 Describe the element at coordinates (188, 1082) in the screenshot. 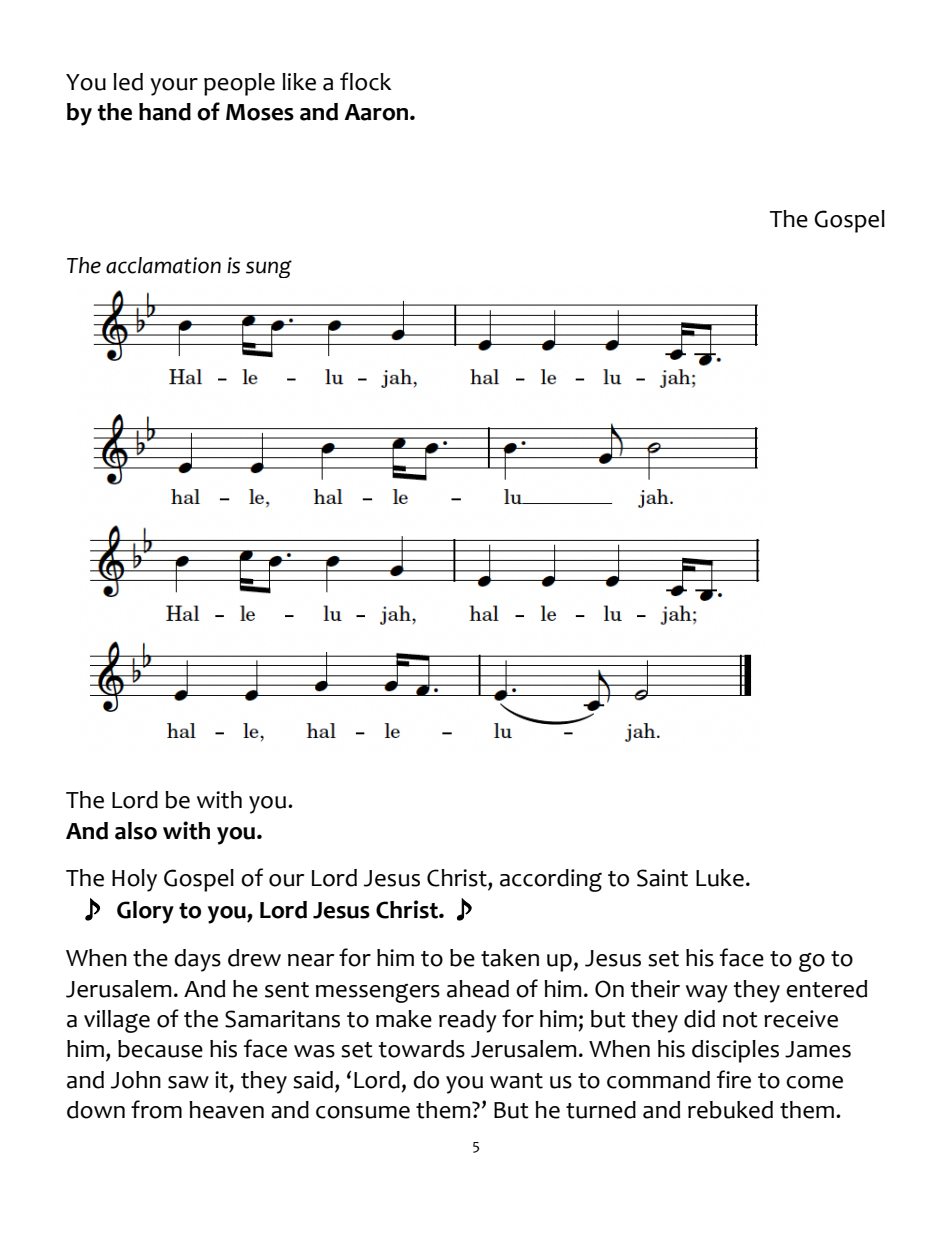

I see `saw` at that location.
